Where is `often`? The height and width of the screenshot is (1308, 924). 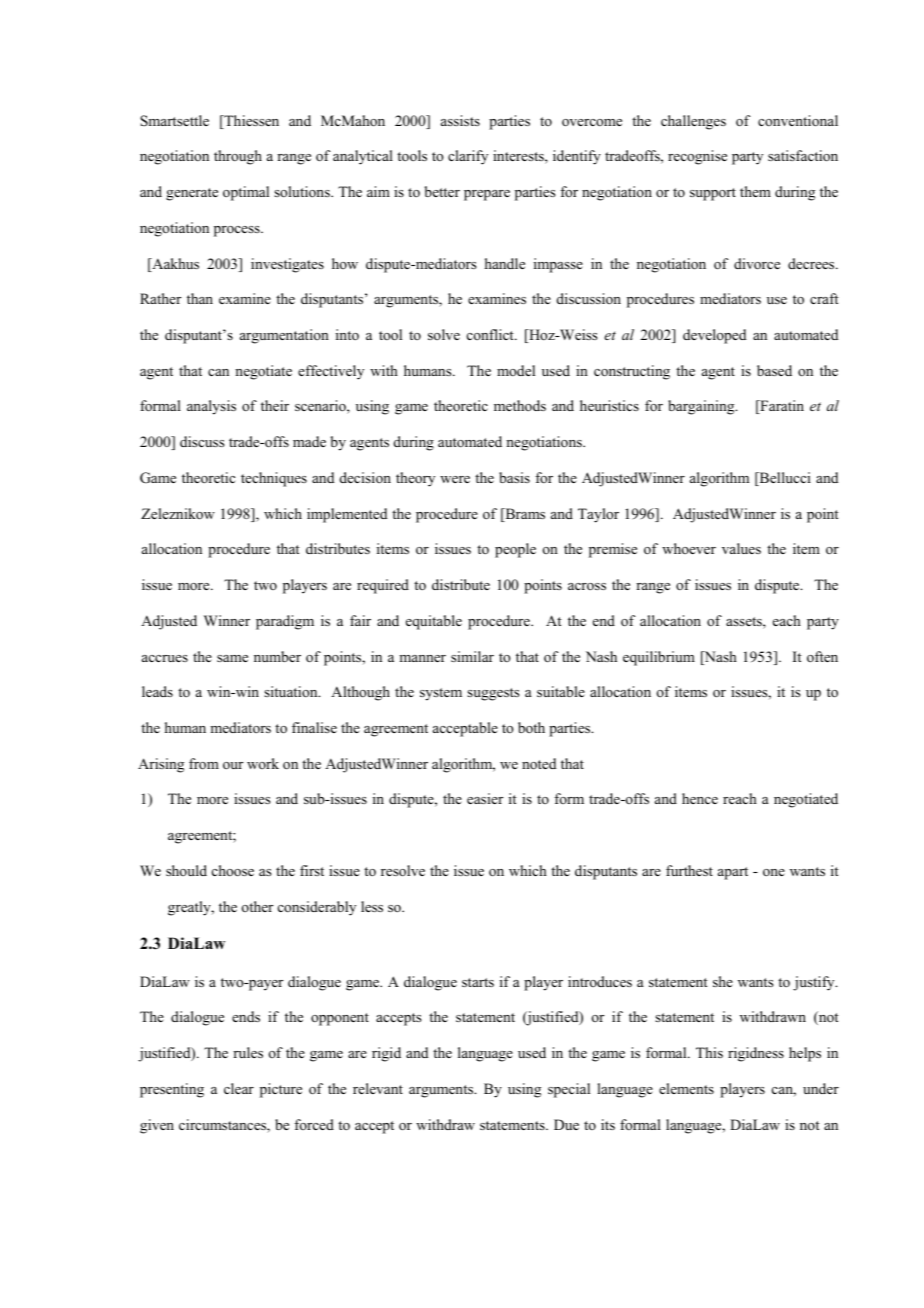 often is located at coordinates (822, 656).
